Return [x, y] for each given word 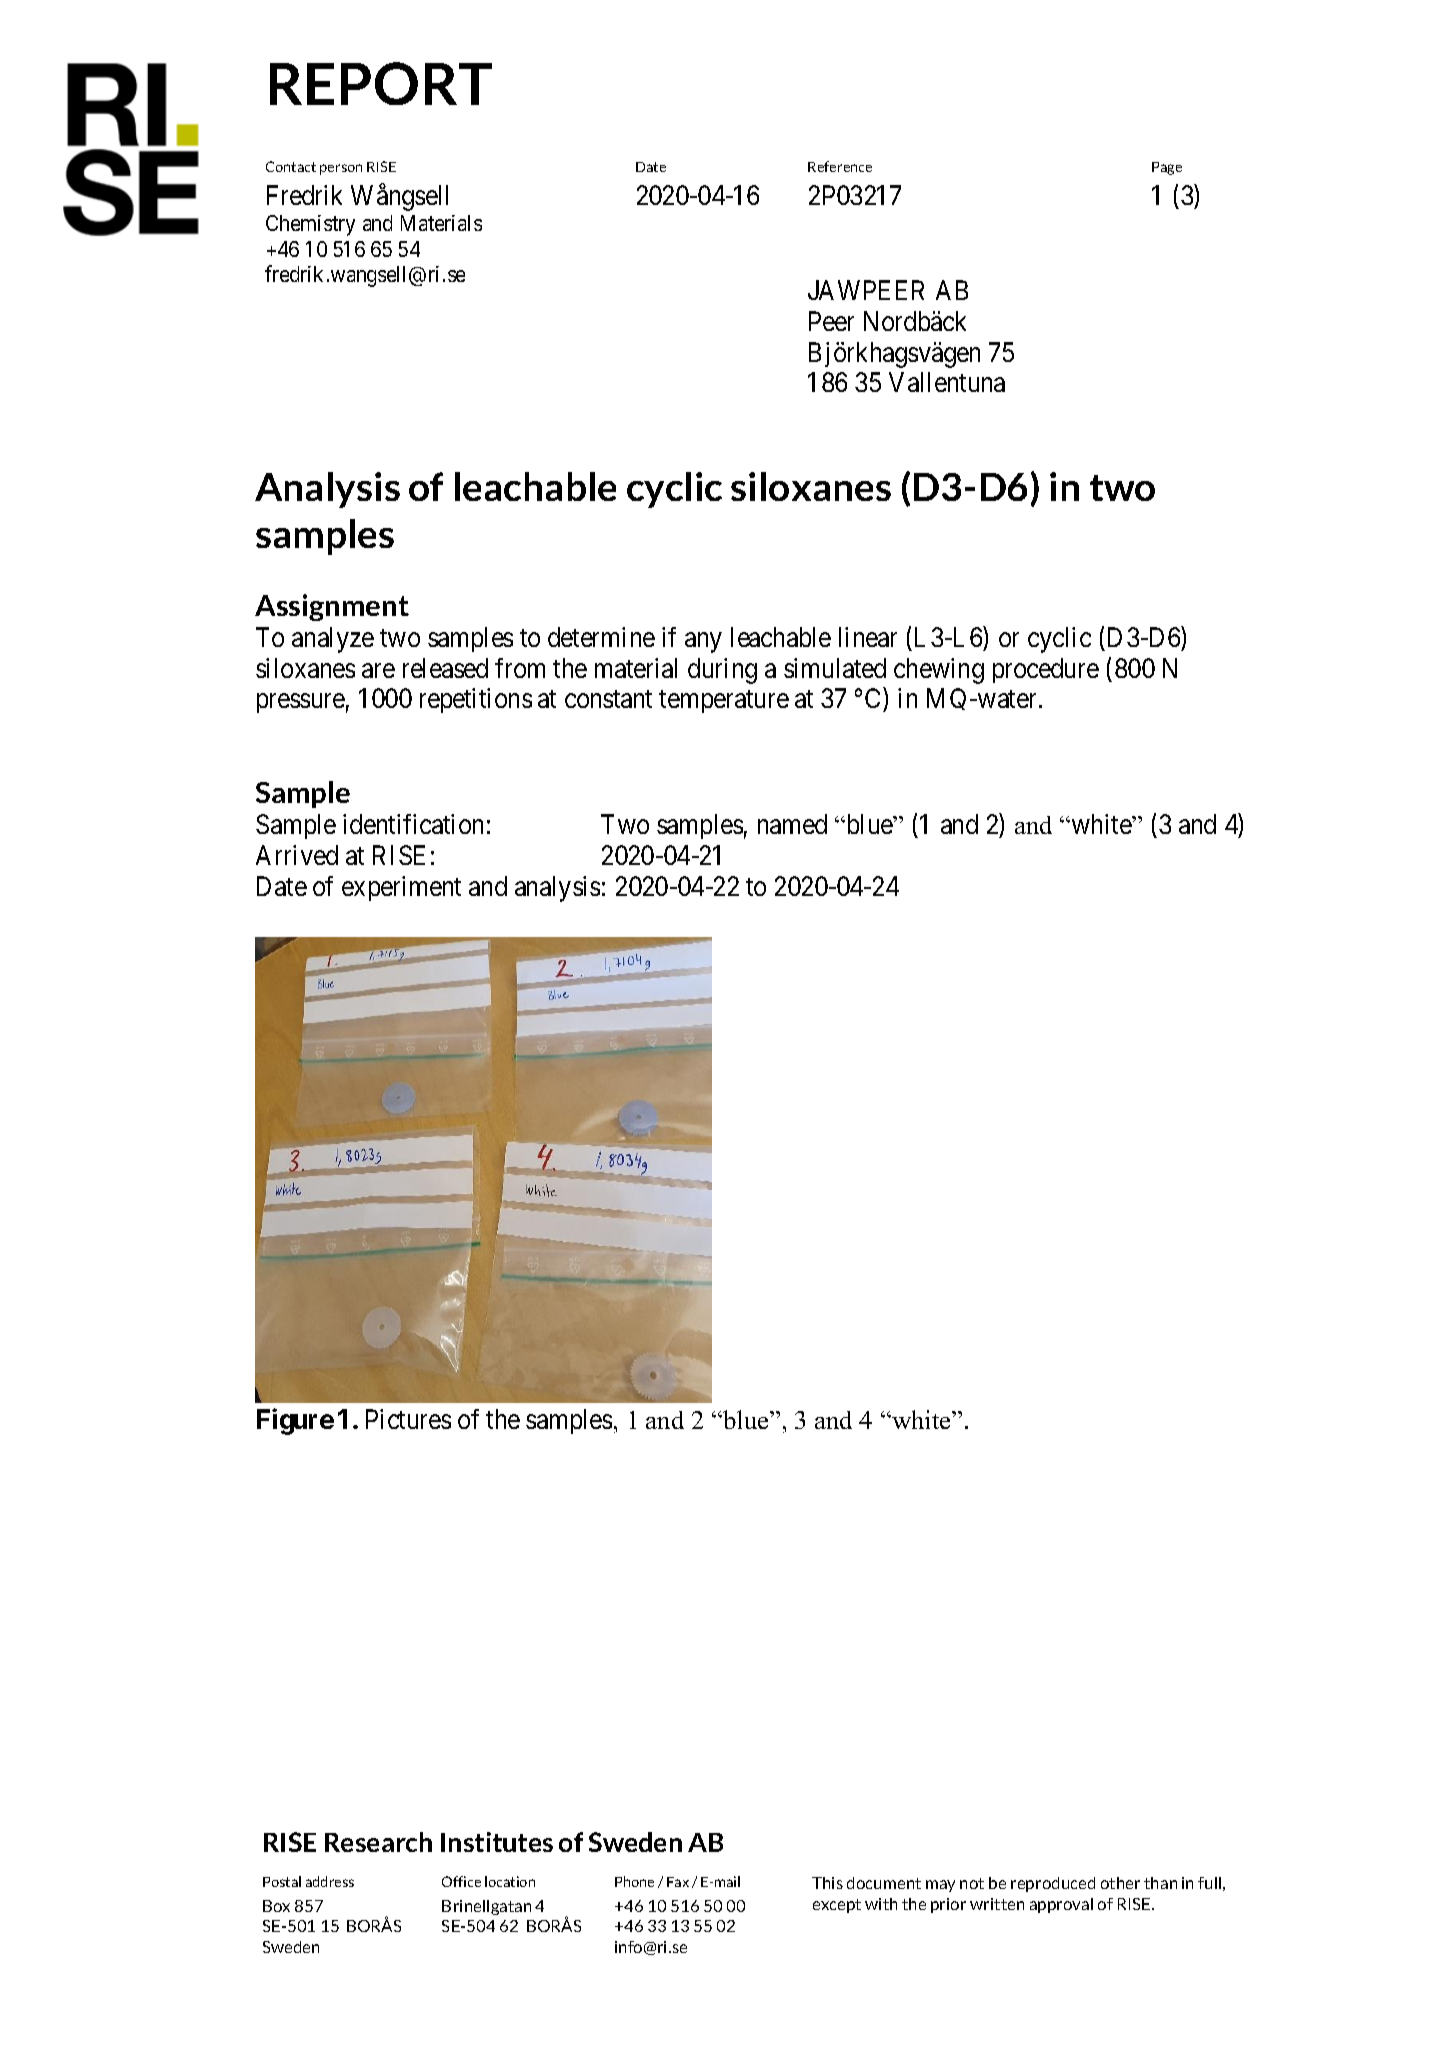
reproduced [1053, 1884]
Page [1167, 168]
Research [378, 1842]
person [341, 169]
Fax [678, 1882]
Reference [840, 166]
